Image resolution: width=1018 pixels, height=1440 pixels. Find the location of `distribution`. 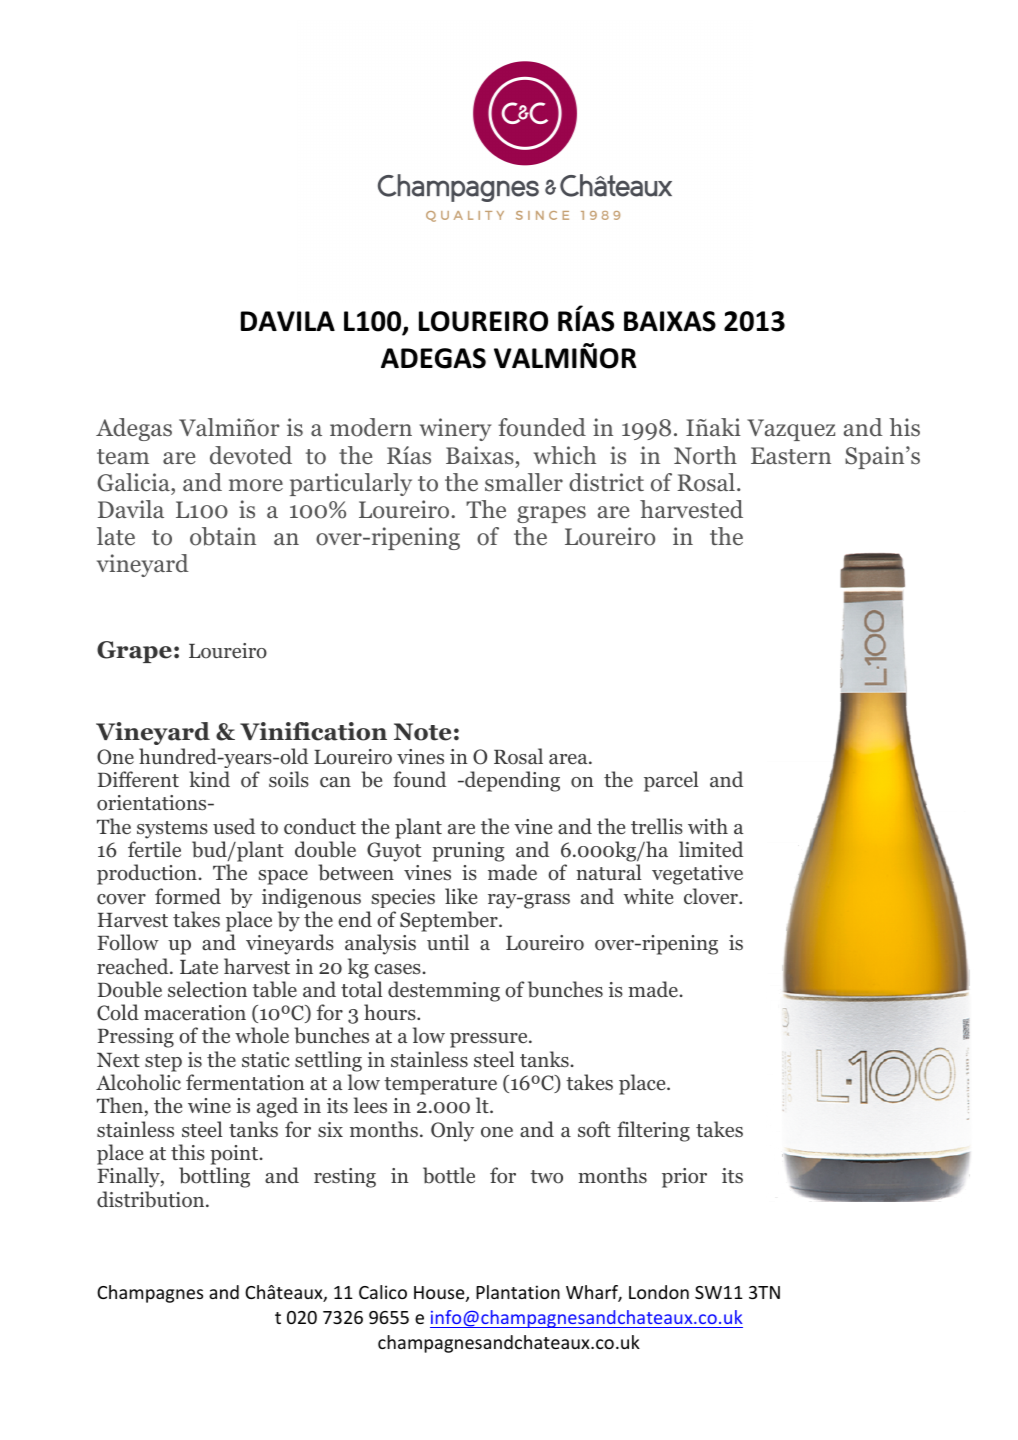

distribution is located at coordinates (152, 1199).
